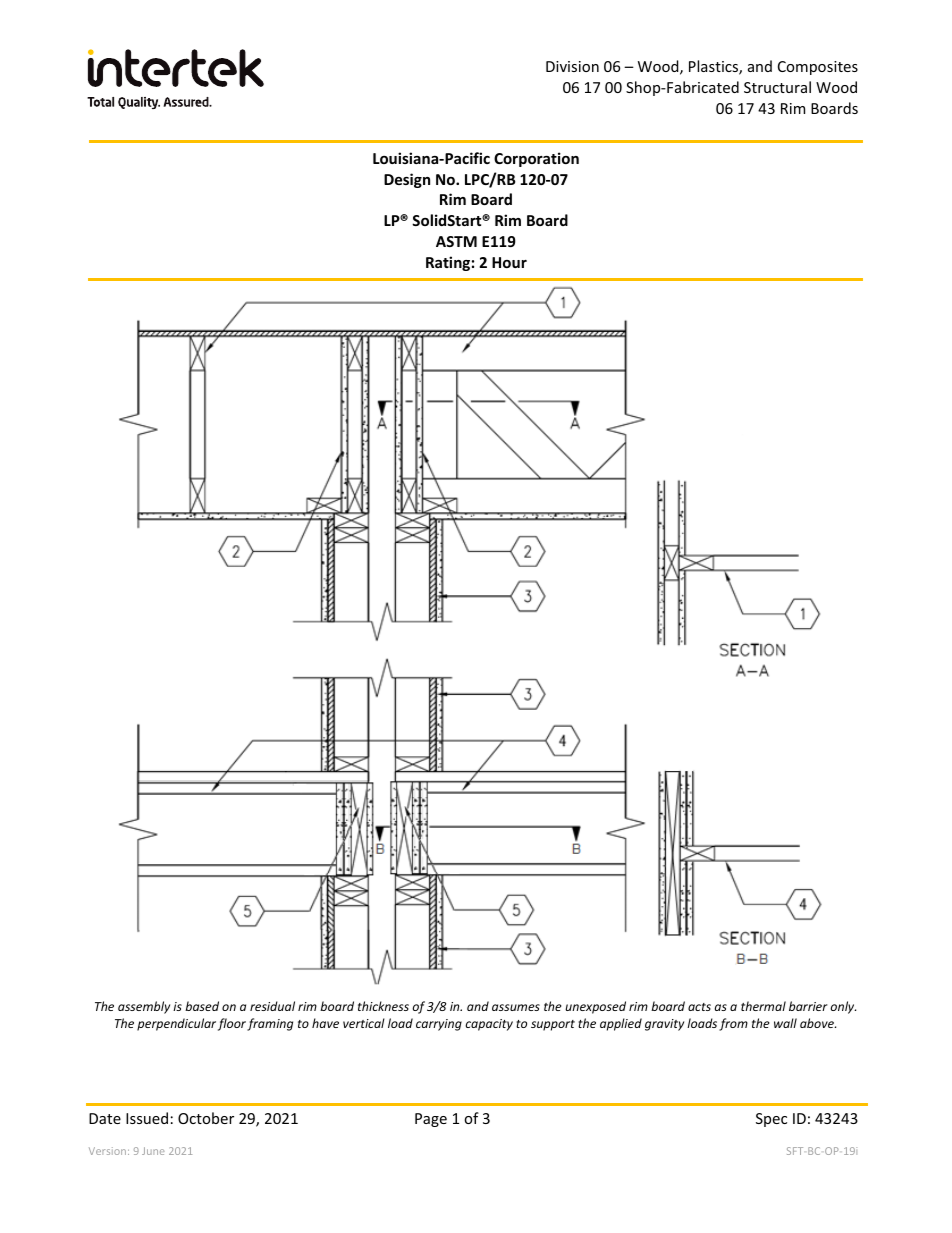 The image size is (952, 1233). Describe the element at coordinates (777, 87) in the document. I see `Structural` at that location.
